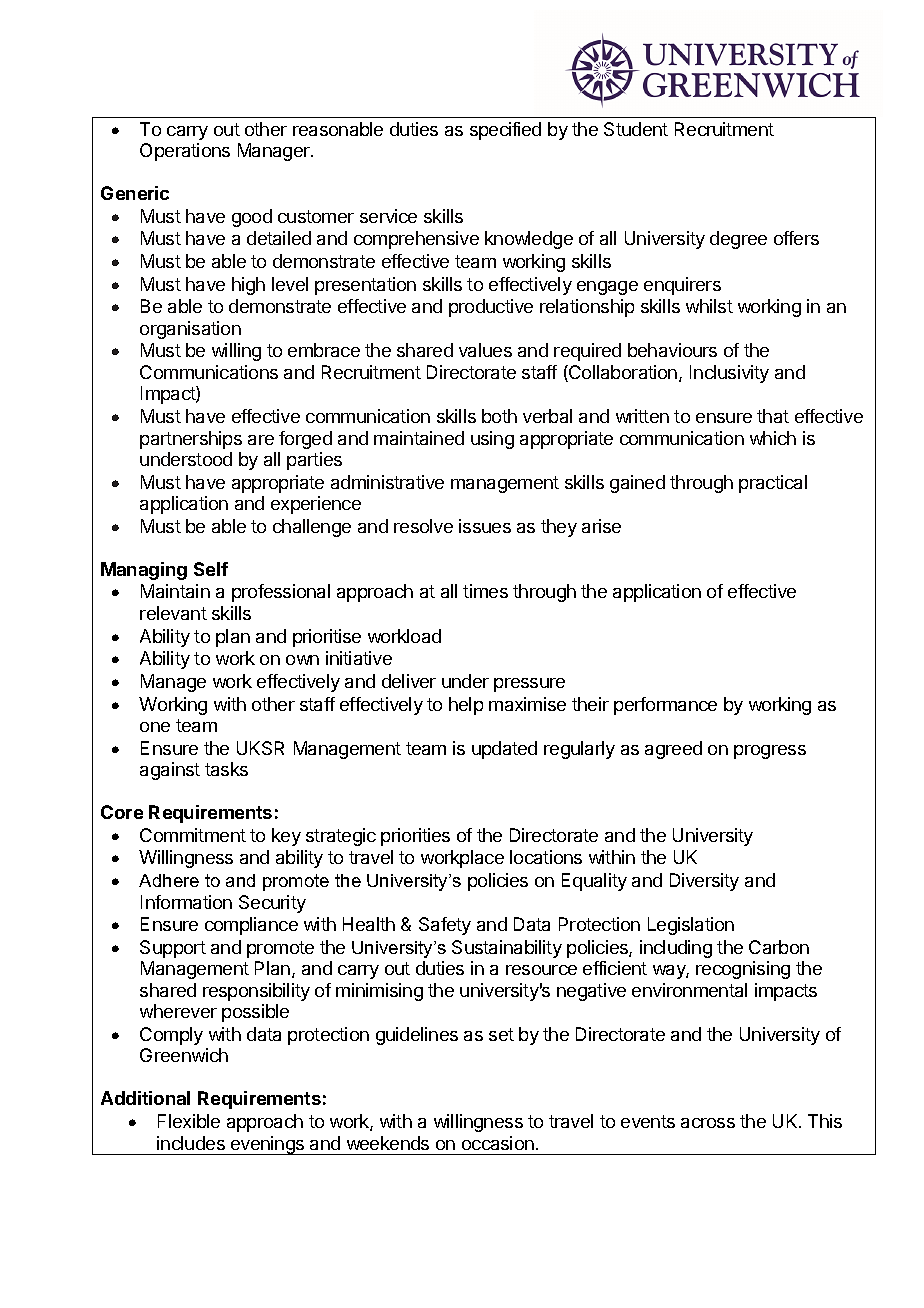  I want to click on relevant, so click(173, 613).
